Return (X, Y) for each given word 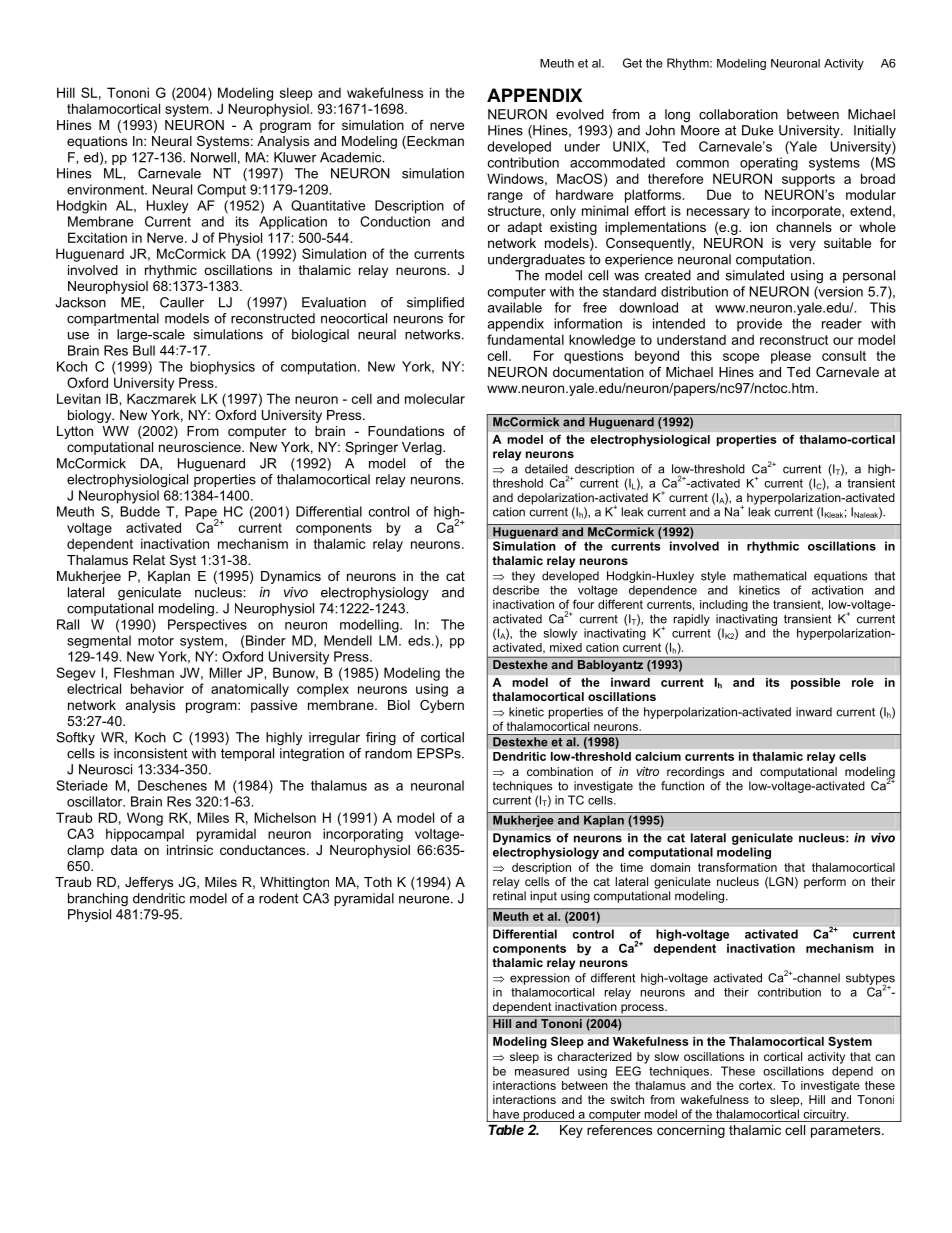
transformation (737, 867)
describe (516, 590)
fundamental (525, 339)
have (506, 1114)
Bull (144, 350)
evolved (580, 114)
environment (106, 189)
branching (98, 899)
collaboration (738, 114)
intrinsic (190, 850)
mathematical (770, 576)
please (791, 357)
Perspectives (207, 625)
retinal (509, 896)
